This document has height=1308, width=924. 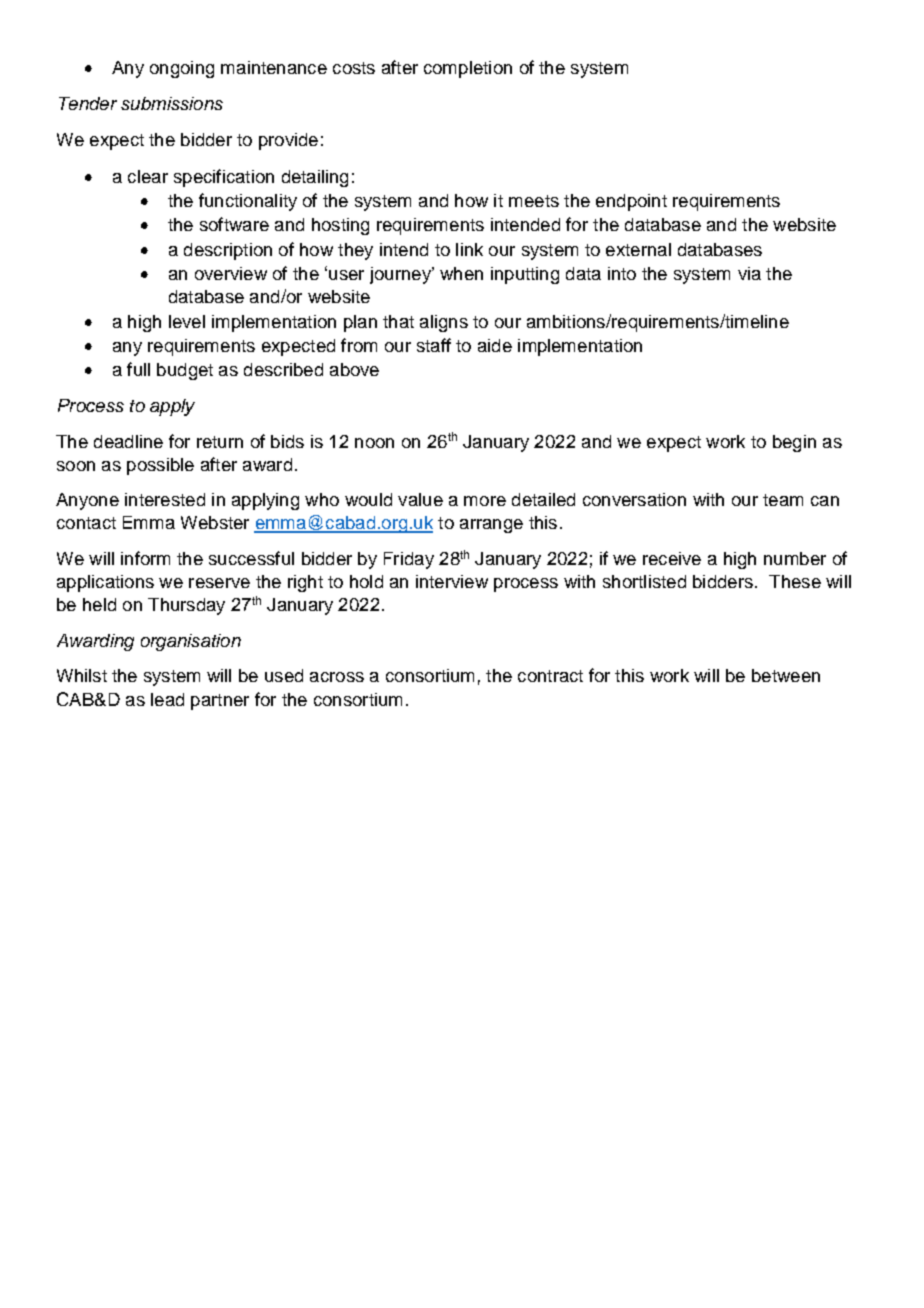 I want to click on staff, so click(x=434, y=345).
